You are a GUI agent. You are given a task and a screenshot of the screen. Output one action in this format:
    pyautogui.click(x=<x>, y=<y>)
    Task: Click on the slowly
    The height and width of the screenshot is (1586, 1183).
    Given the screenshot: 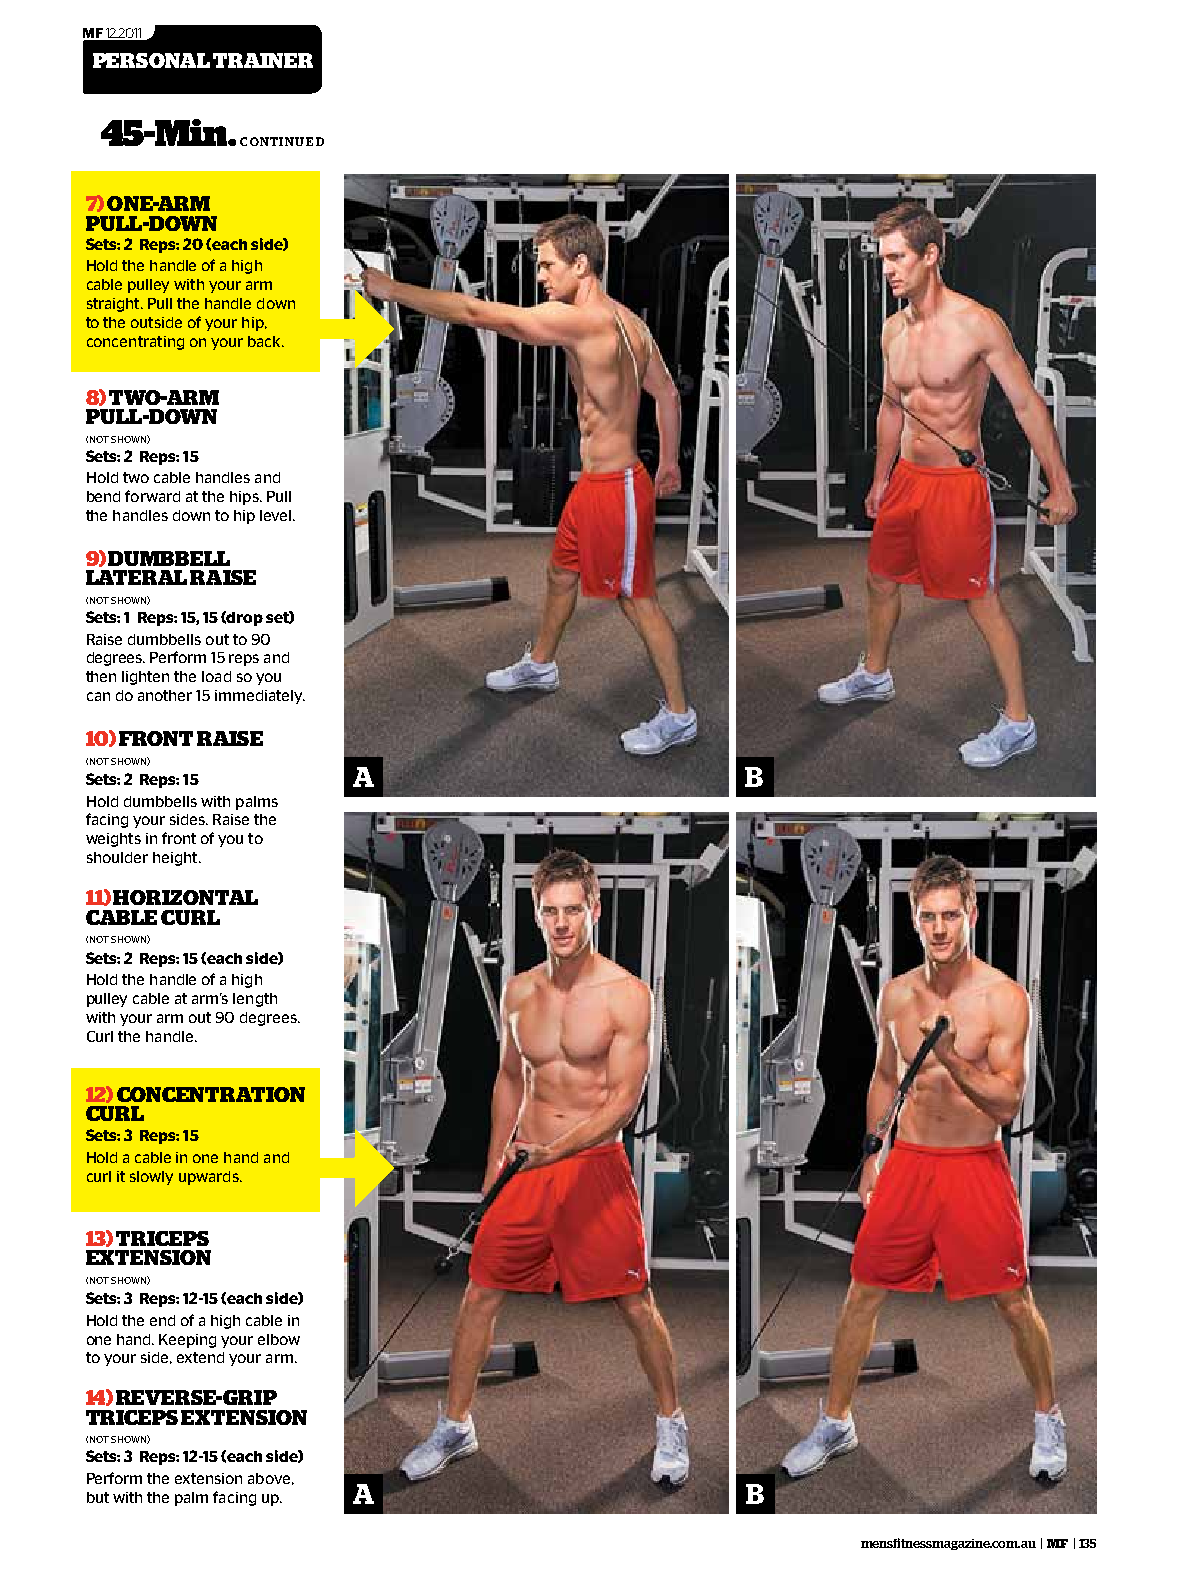 What is the action you would take?
    pyautogui.click(x=151, y=1178)
